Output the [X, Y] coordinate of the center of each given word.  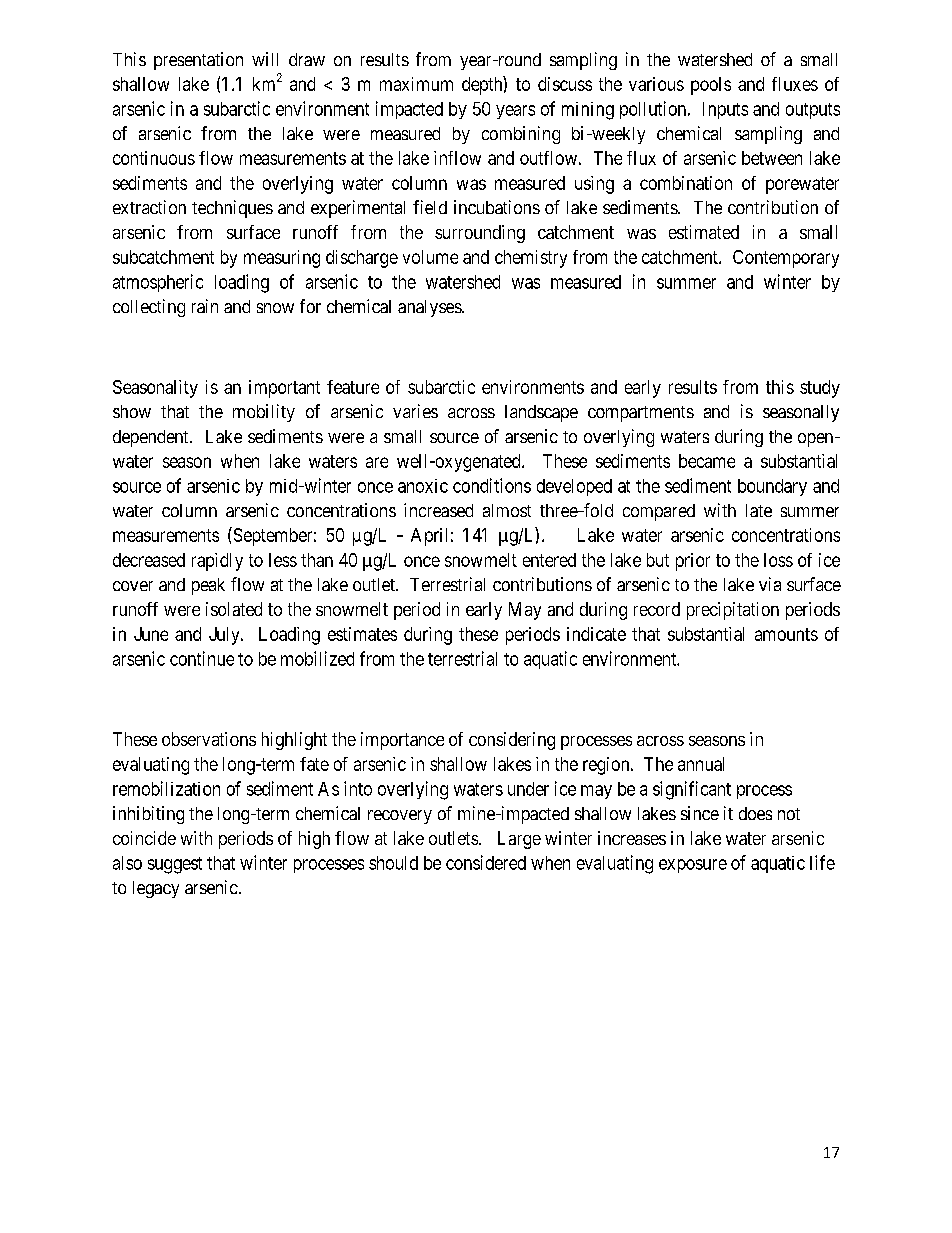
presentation [198, 61]
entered [549, 560]
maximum [416, 84]
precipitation [733, 611]
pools [711, 86]
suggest [175, 865]
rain [205, 306]
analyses [430, 308]
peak [208, 586]
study [820, 389]
